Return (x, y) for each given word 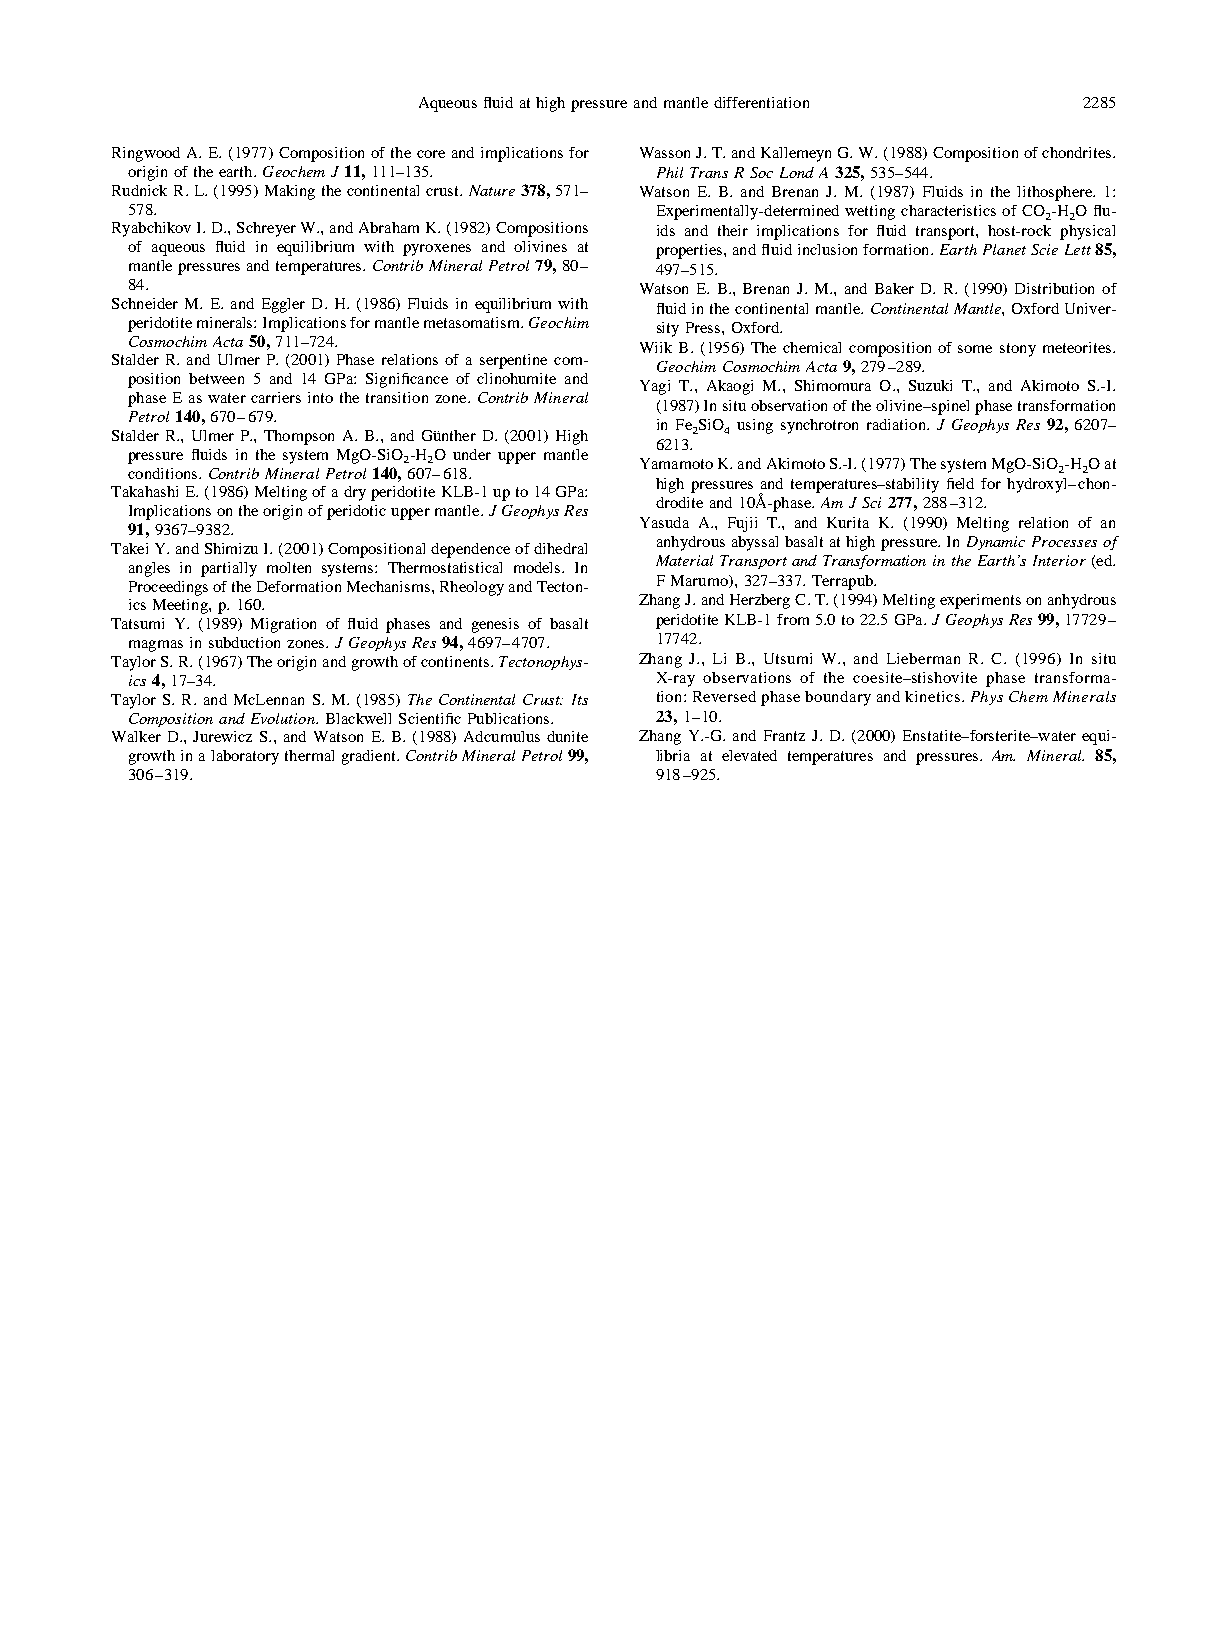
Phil (670, 172)
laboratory (245, 757)
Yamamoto (676, 463)
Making (290, 192)
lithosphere (1055, 193)
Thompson (299, 437)
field (960, 483)
